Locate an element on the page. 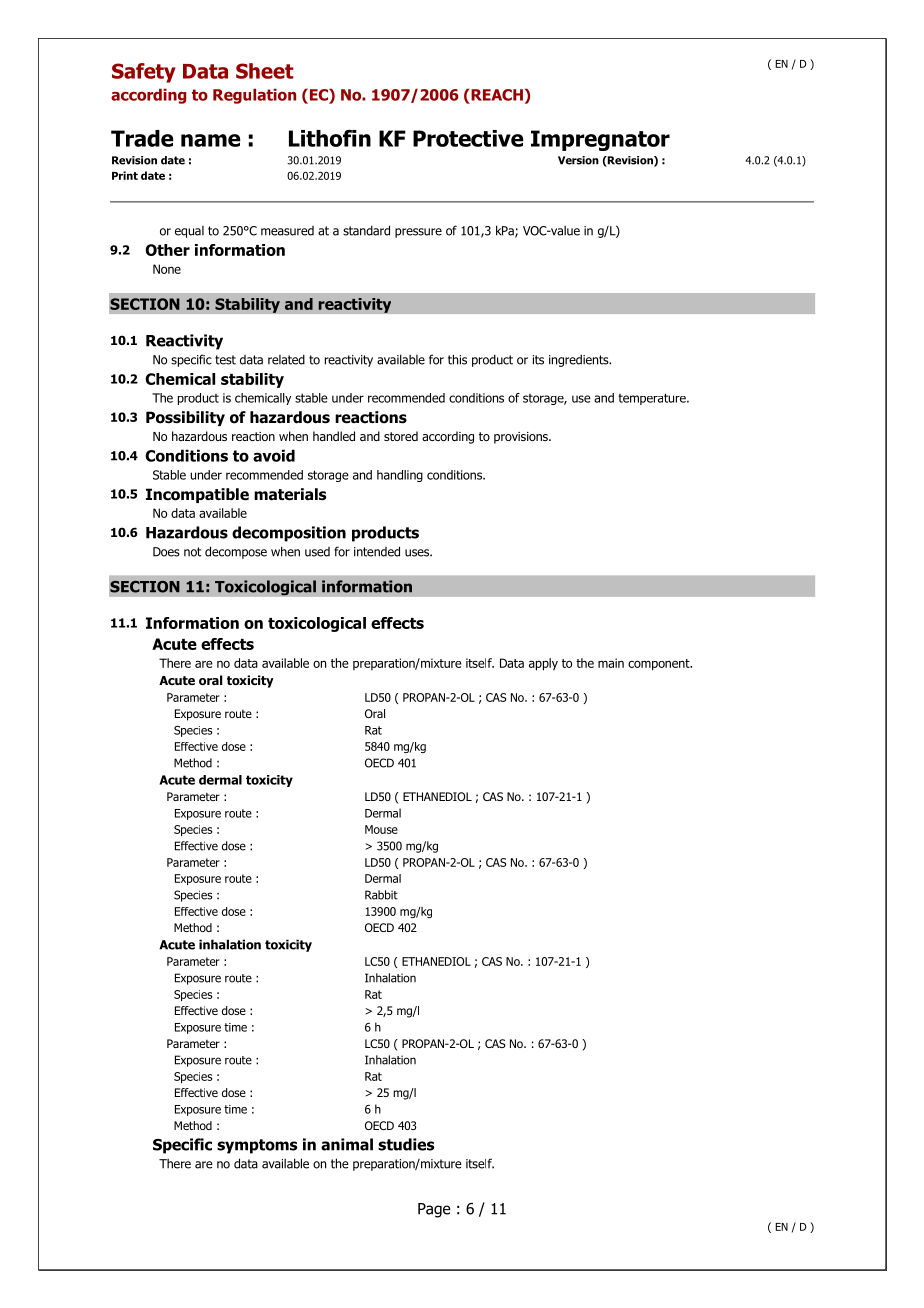 The image size is (924, 1308). intended is located at coordinates (377, 551).
